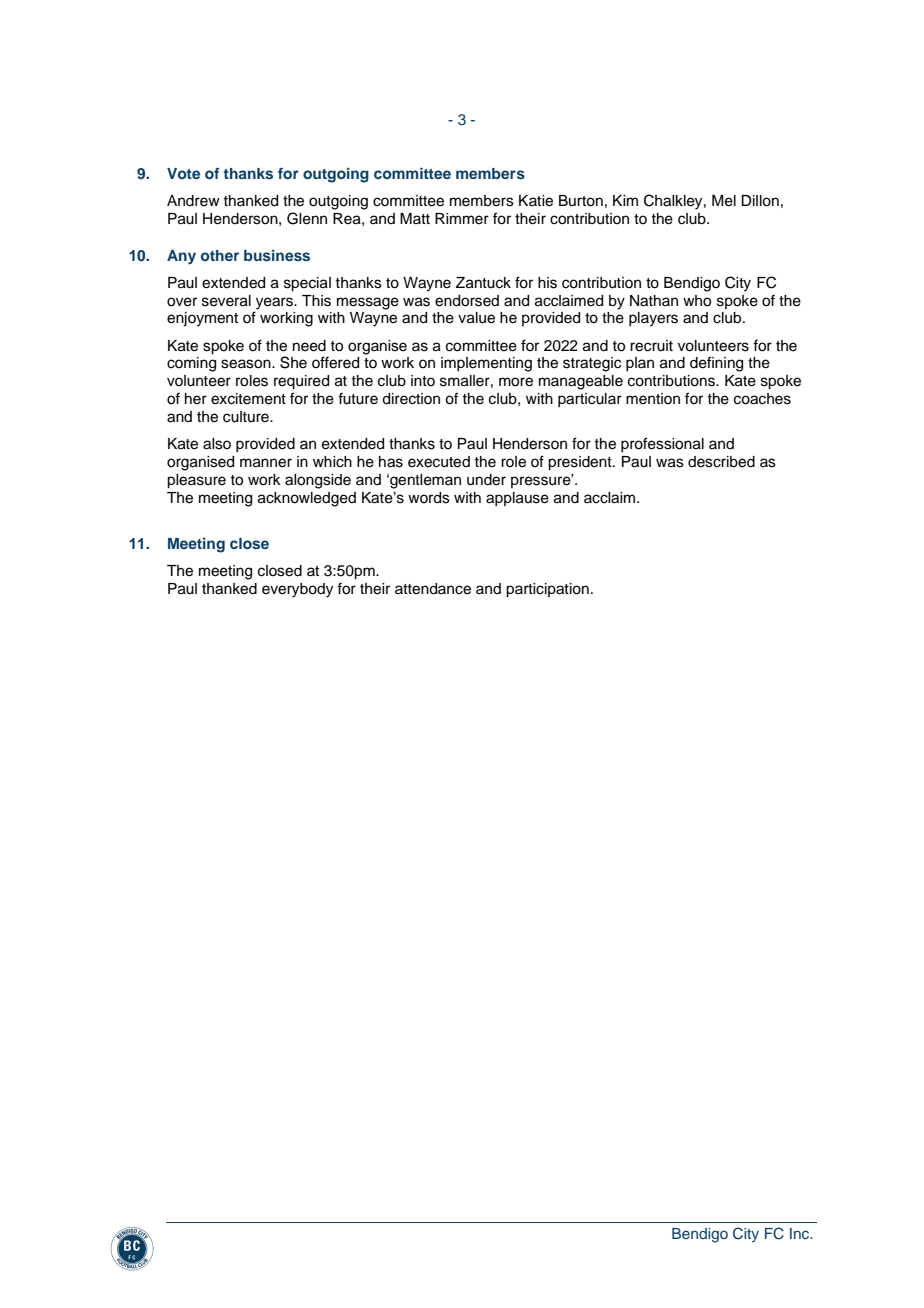  Describe the element at coordinates (433, 589) in the image. I see `attendance` at that location.
